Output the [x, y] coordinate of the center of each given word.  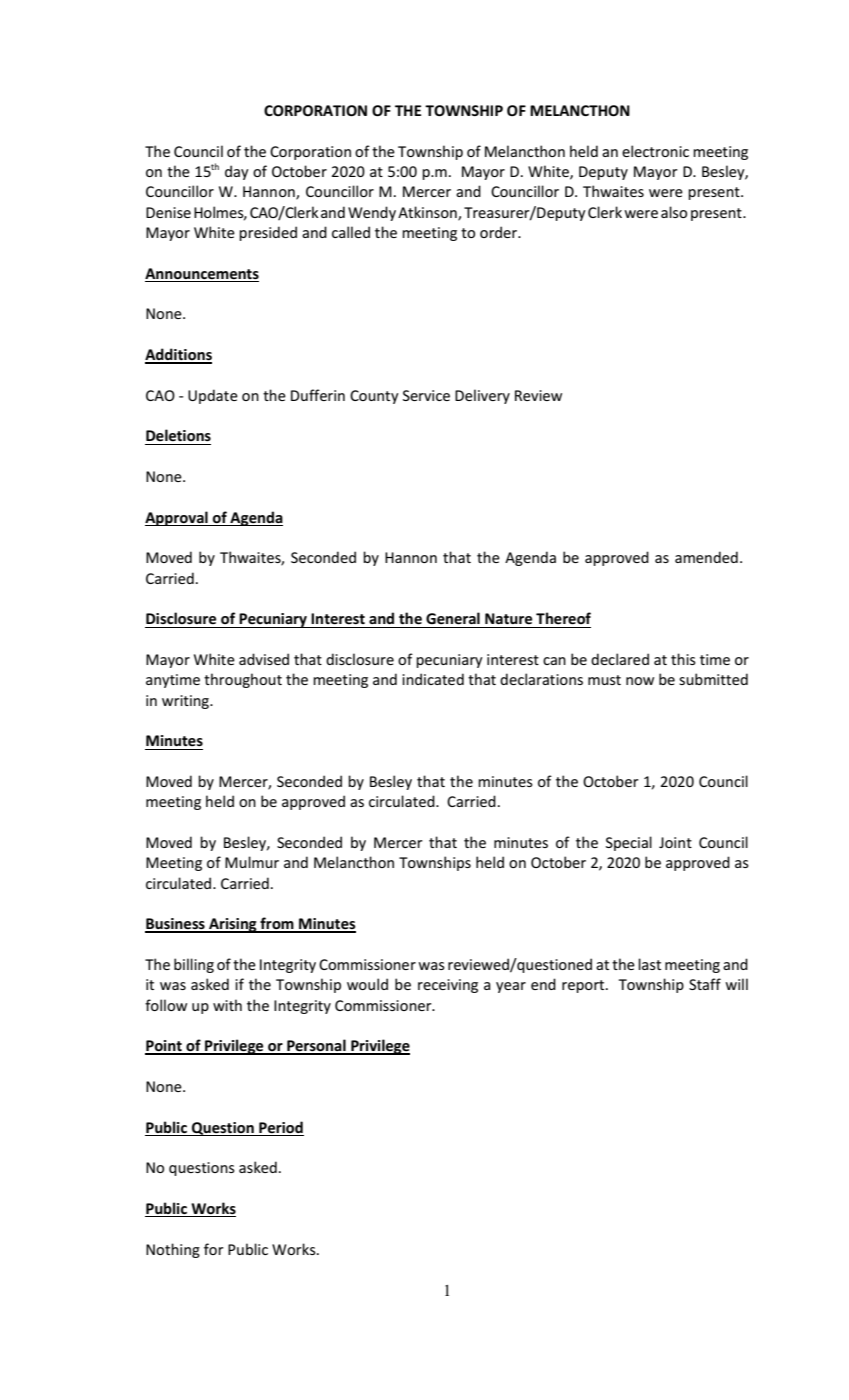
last [649, 964]
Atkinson [428, 213]
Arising [233, 925]
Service [426, 395]
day [237, 172]
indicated [433, 679]
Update [213, 396]
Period [281, 1127]
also [674, 212]
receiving [448, 986]
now [640, 681]
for [214, 1249]
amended [706, 557]
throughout [243, 680]
